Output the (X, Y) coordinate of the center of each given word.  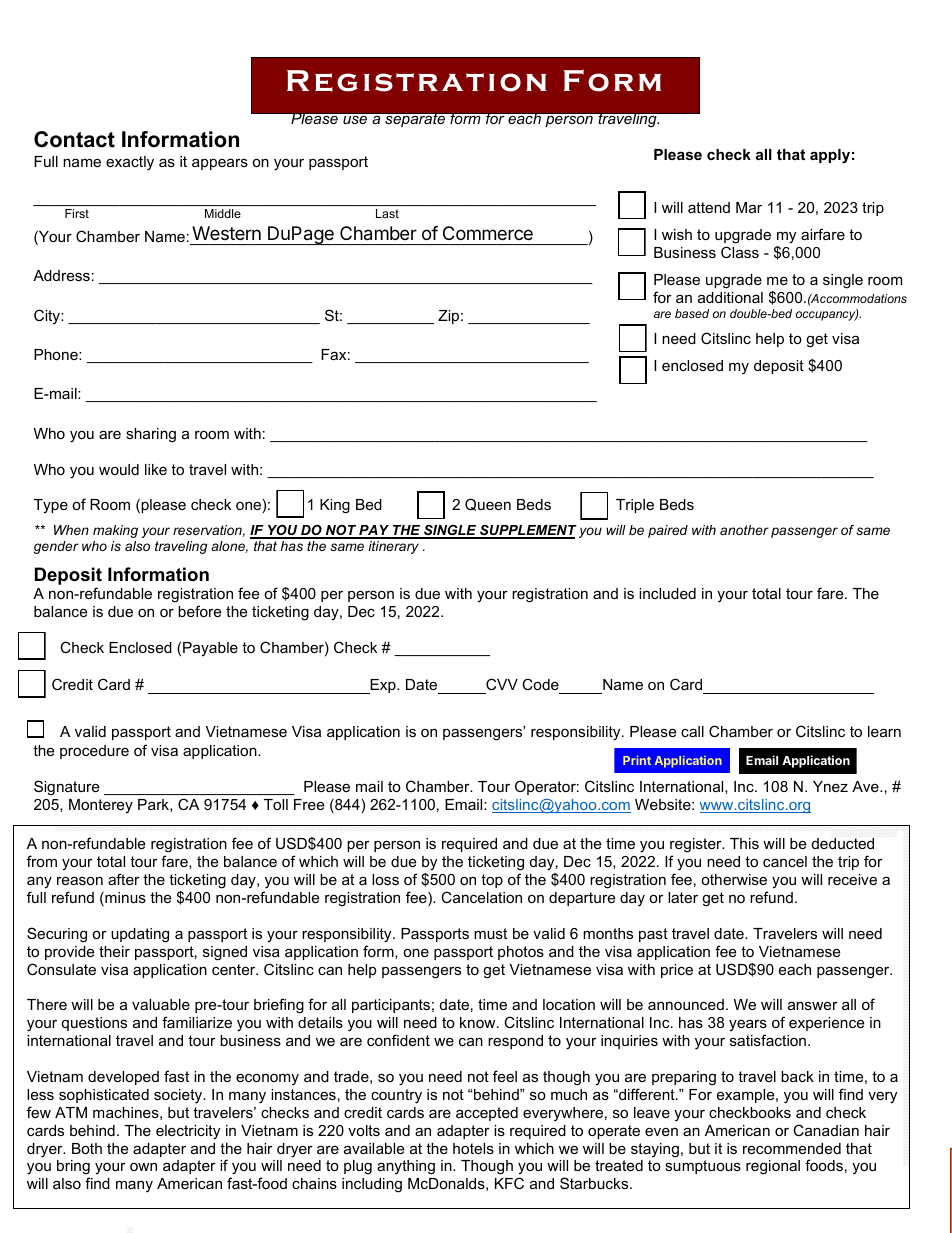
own (143, 1167)
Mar (749, 207)
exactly (130, 163)
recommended (792, 1148)
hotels (473, 1148)
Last (387, 213)
